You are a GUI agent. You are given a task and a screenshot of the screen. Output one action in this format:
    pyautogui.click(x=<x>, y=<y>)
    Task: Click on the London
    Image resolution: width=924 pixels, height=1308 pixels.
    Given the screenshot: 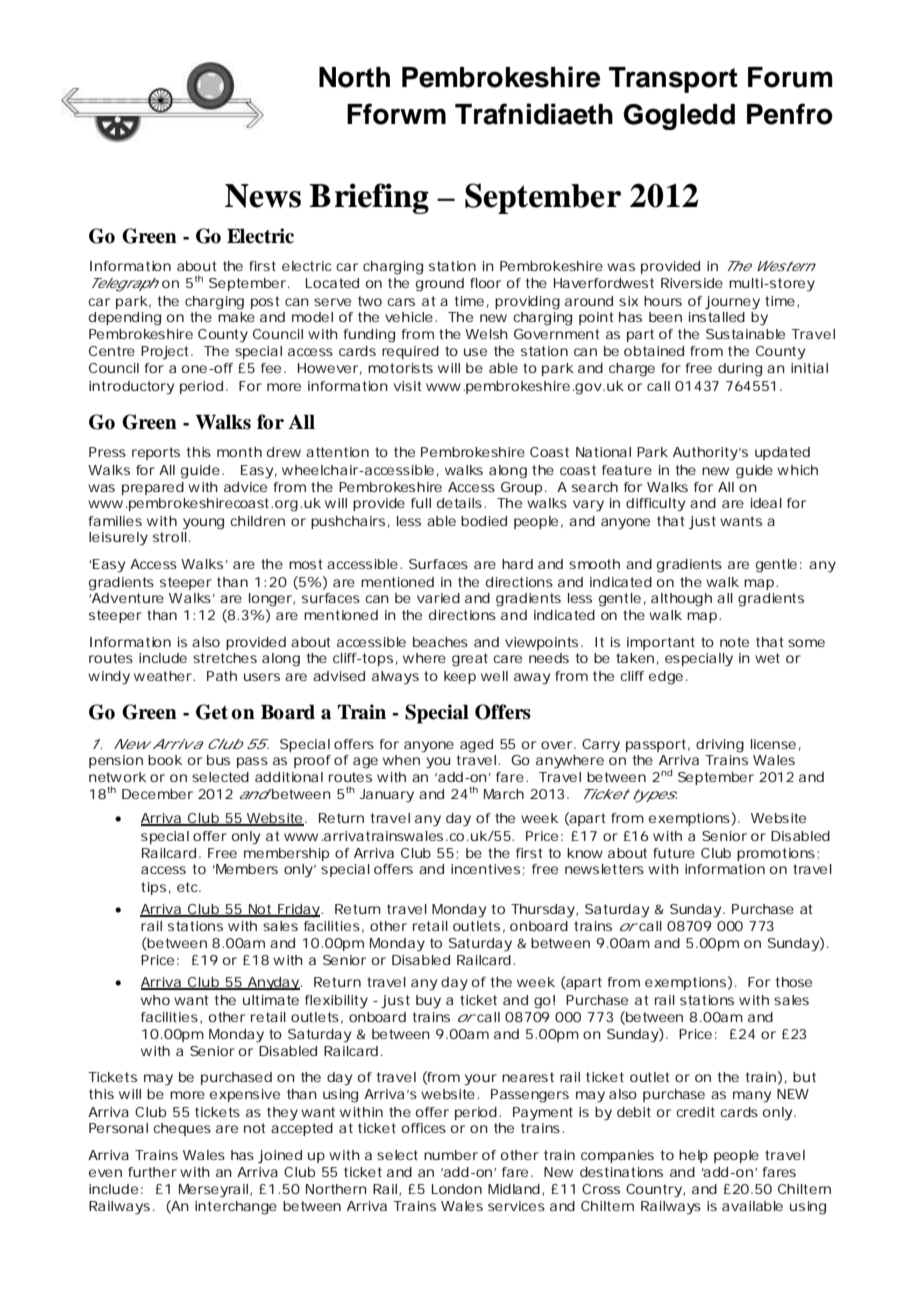 What is the action you would take?
    pyautogui.click(x=457, y=1189)
